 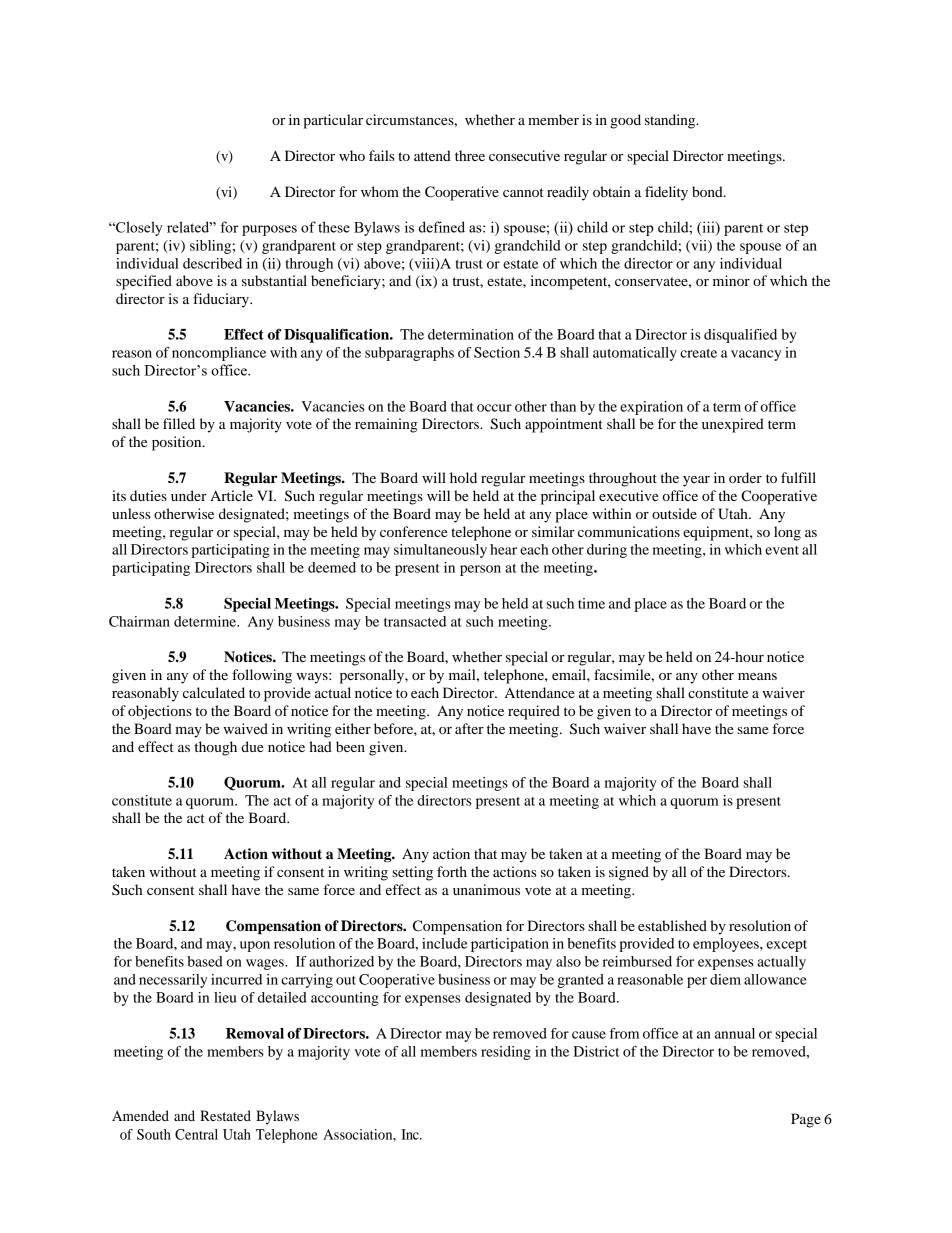 I want to click on Chairman, so click(x=139, y=621).
